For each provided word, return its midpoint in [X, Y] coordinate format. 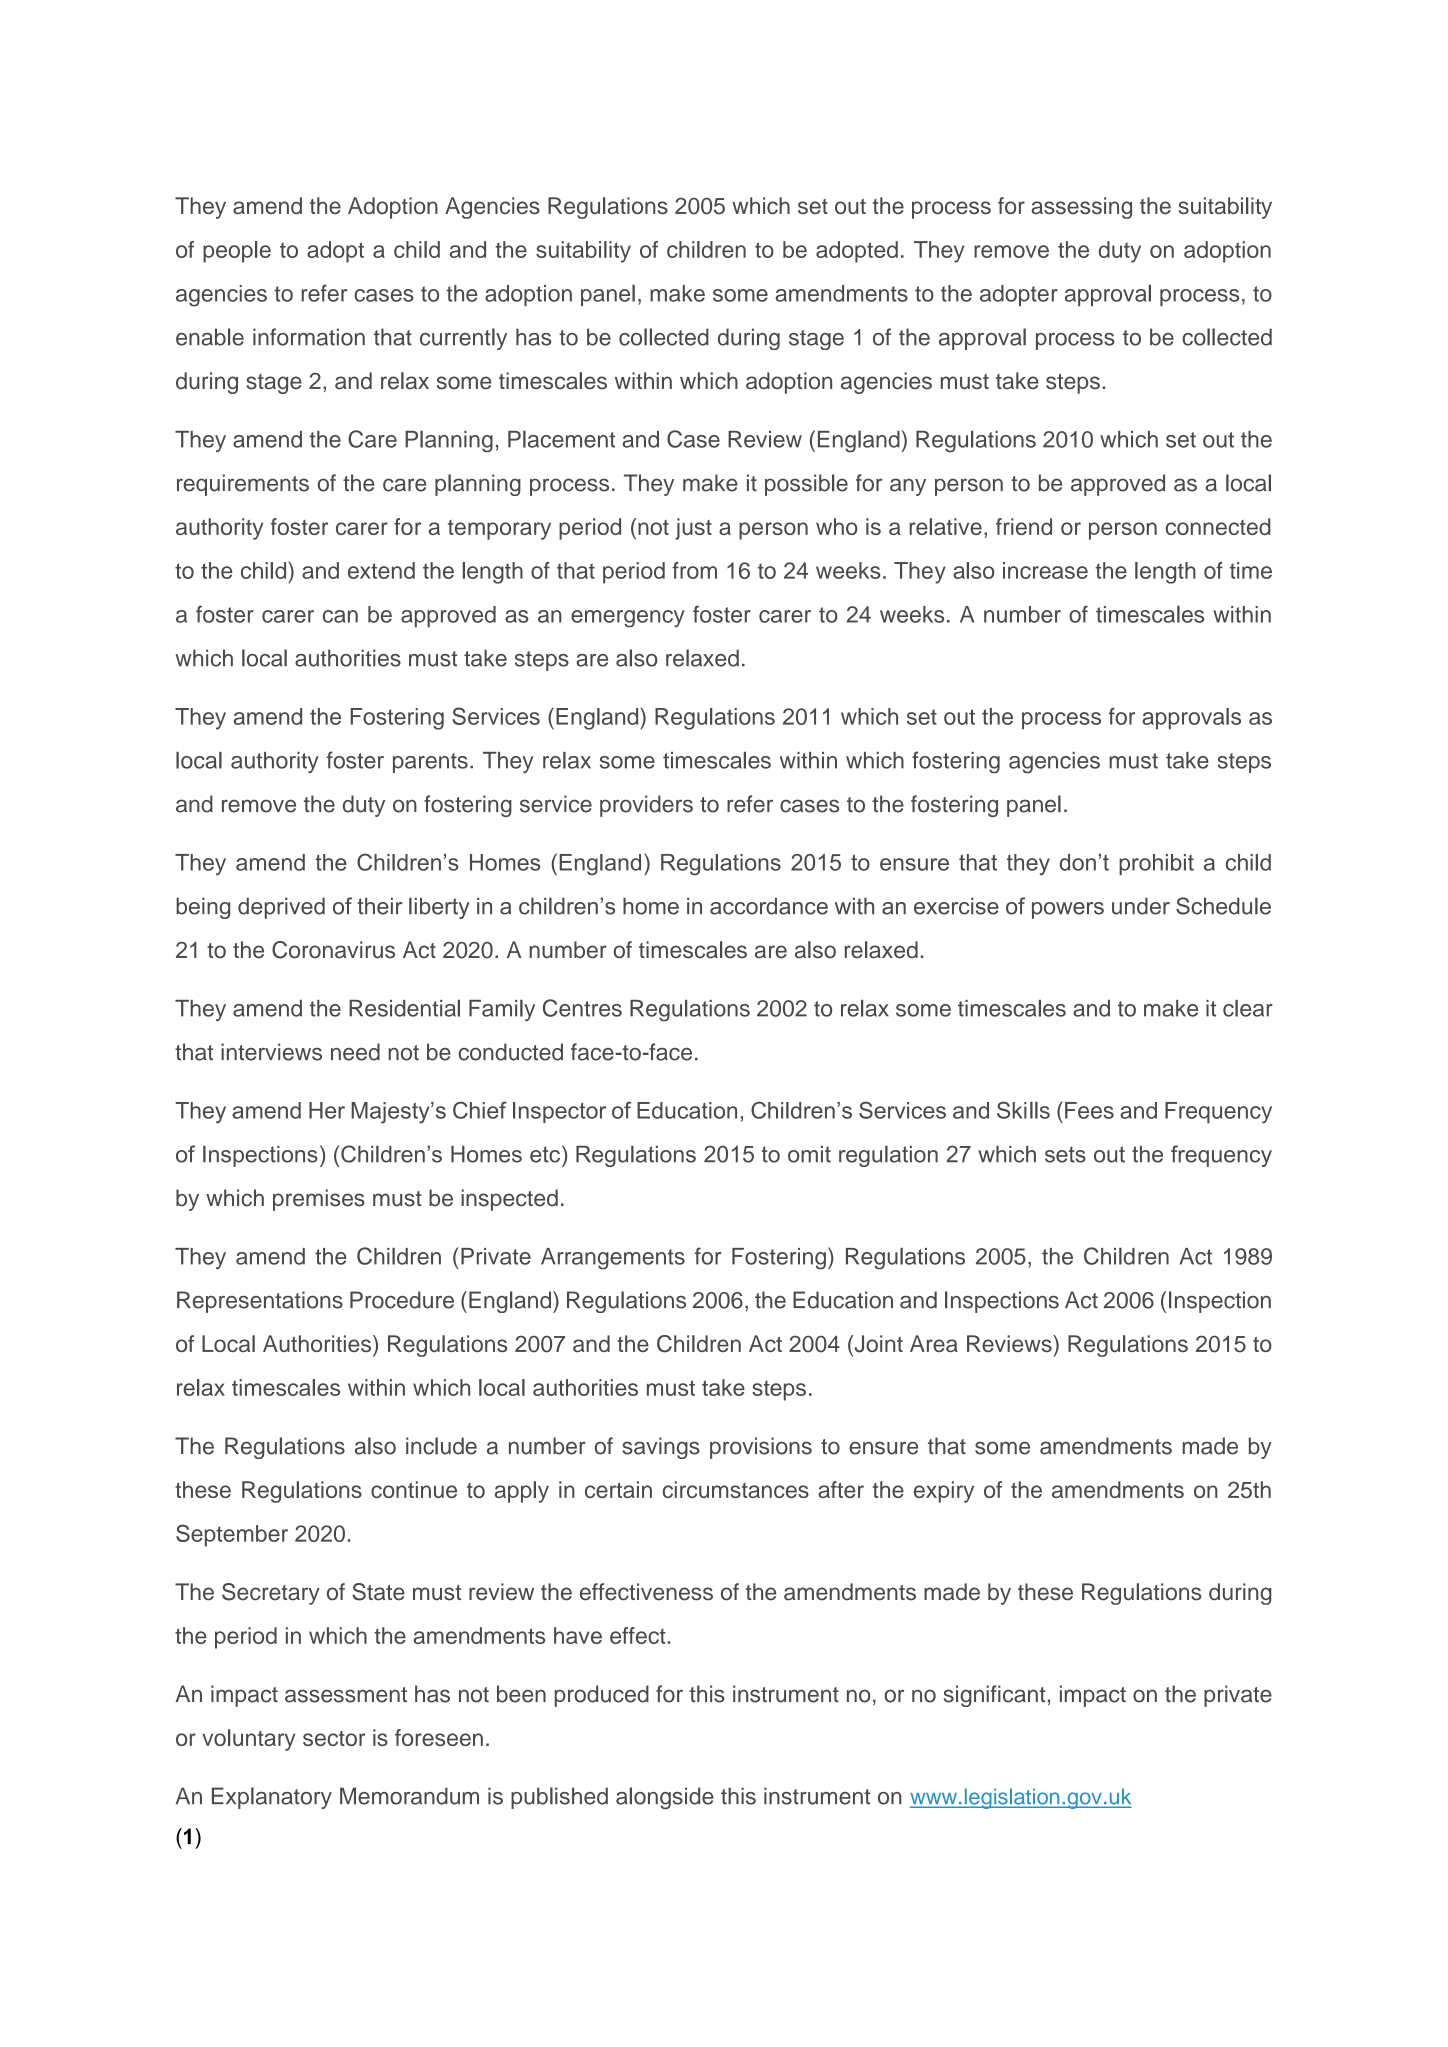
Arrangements [613, 1258]
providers [646, 806]
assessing [1081, 208]
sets [1065, 1154]
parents [430, 763]
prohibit [1156, 864]
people [237, 252]
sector [334, 1738]
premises [319, 1200]
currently [463, 339]
